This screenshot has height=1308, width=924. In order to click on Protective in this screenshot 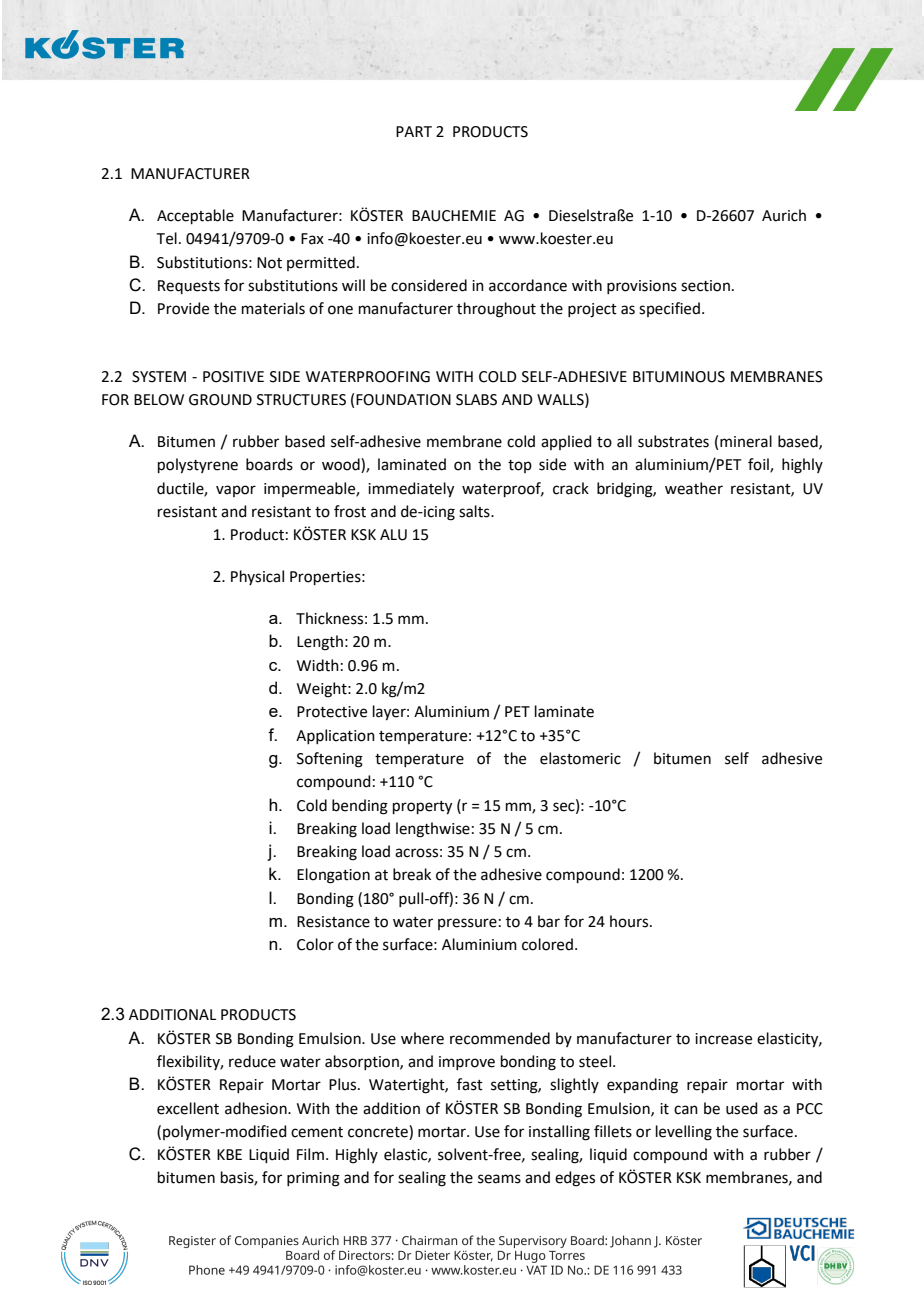, I will do `click(332, 712)`.
